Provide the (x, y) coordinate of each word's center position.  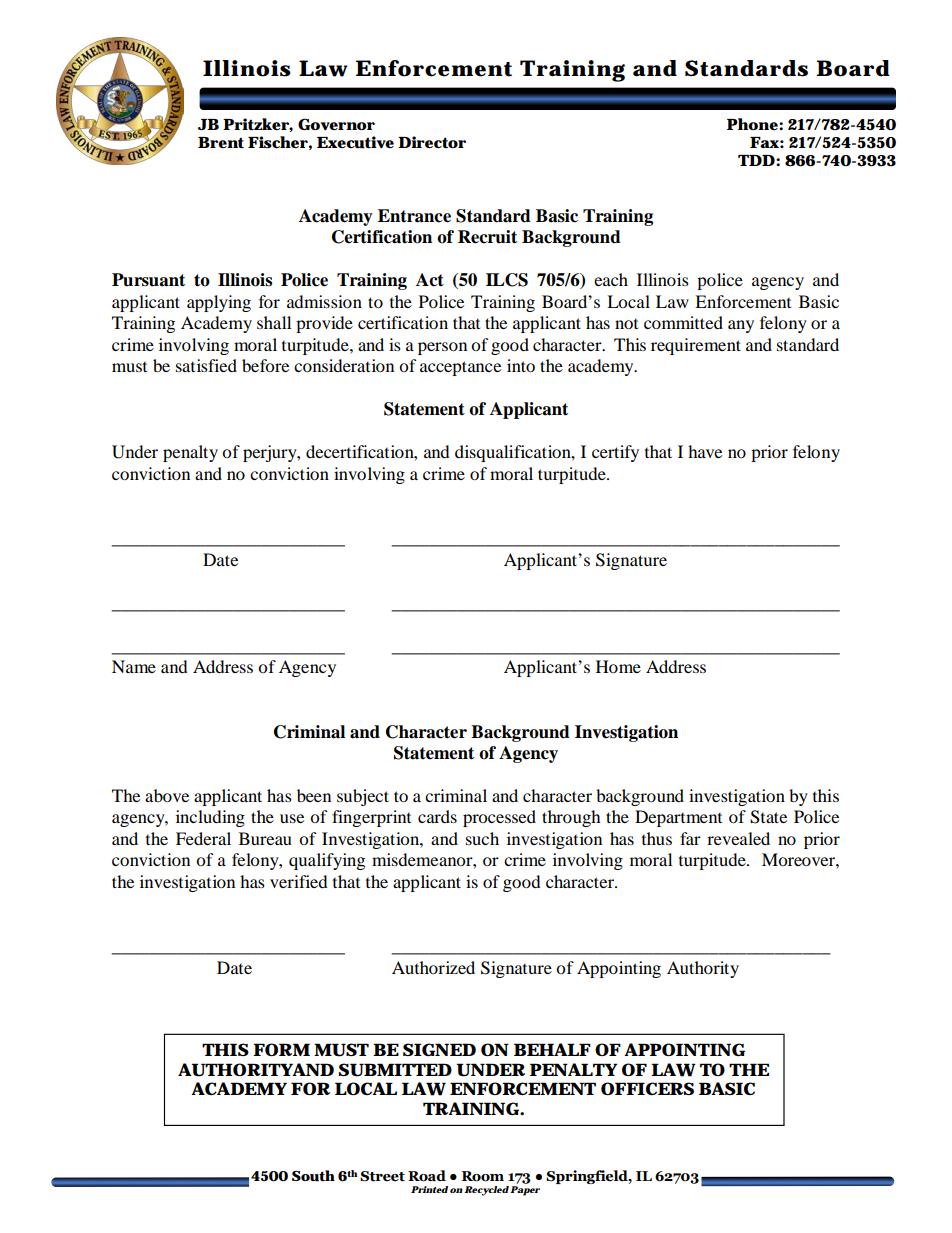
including (210, 818)
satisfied (206, 365)
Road (427, 1176)
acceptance (460, 368)
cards (437, 816)
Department (678, 818)
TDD (756, 160)
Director (432, 142)
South (313, 1176)
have (705, 451)
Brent (221, 142)
